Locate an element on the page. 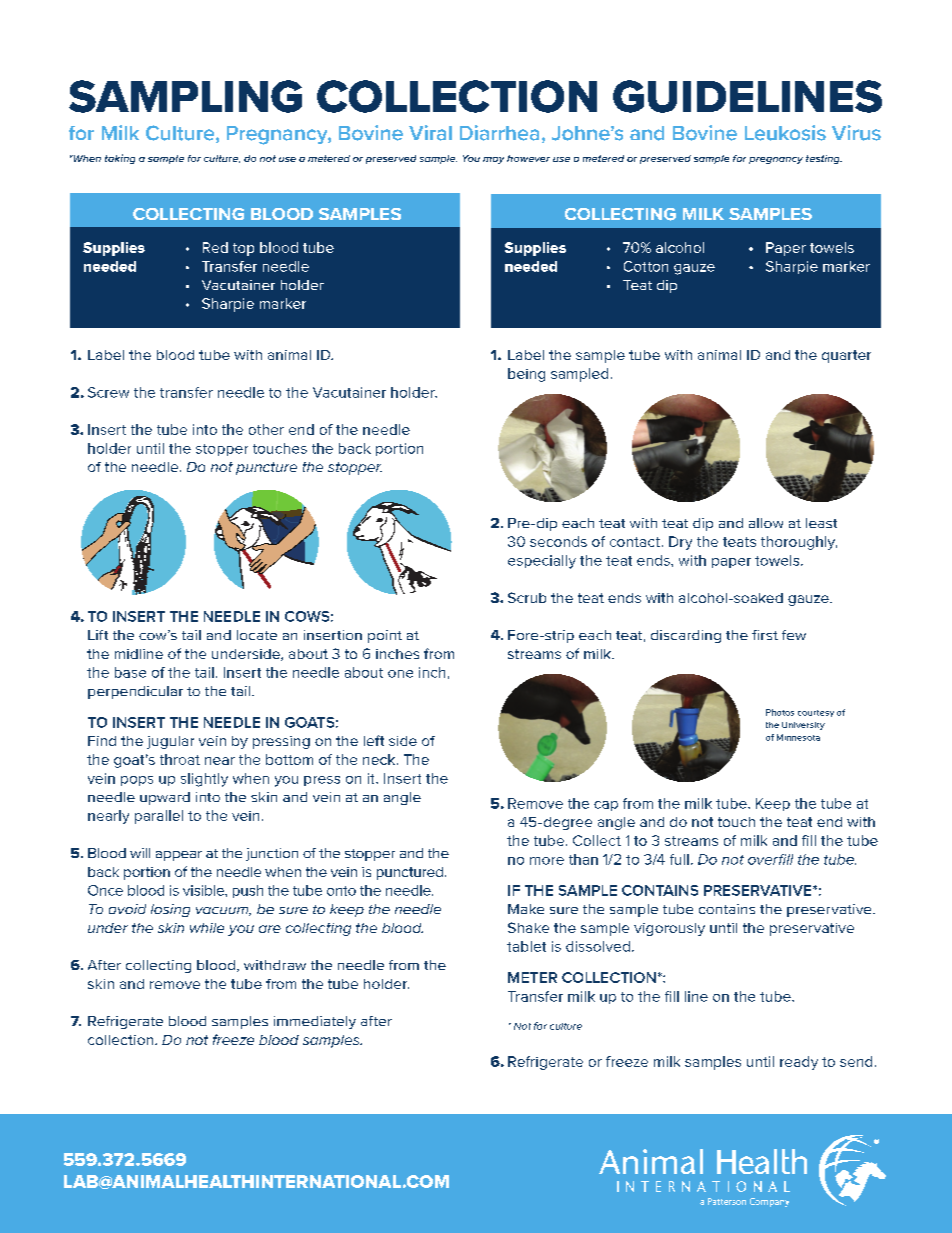  immediately is located at coordinates (315, 1022).
